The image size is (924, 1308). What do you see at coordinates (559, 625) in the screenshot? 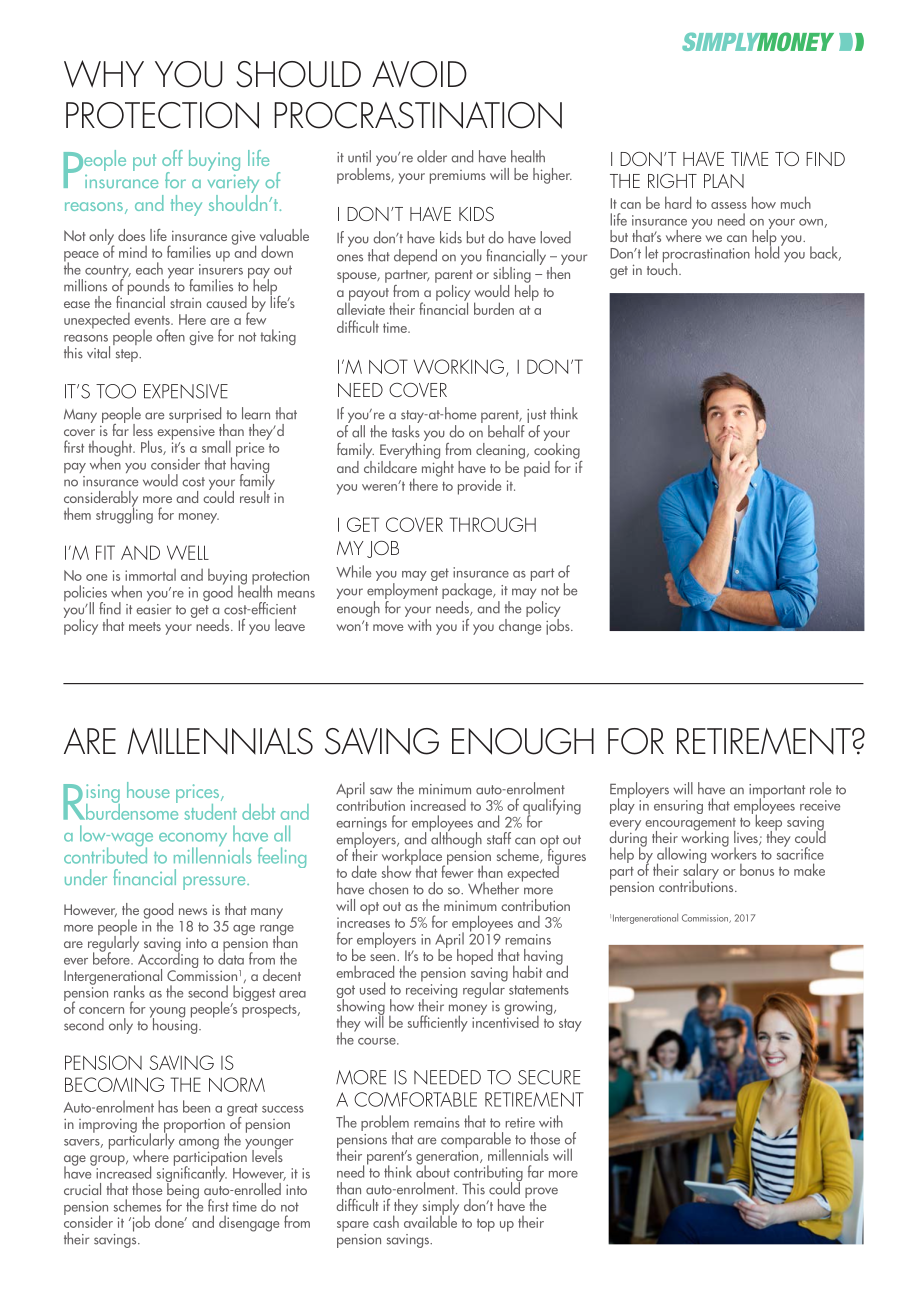
I see `jobs` at bounding box center [559, 625].
